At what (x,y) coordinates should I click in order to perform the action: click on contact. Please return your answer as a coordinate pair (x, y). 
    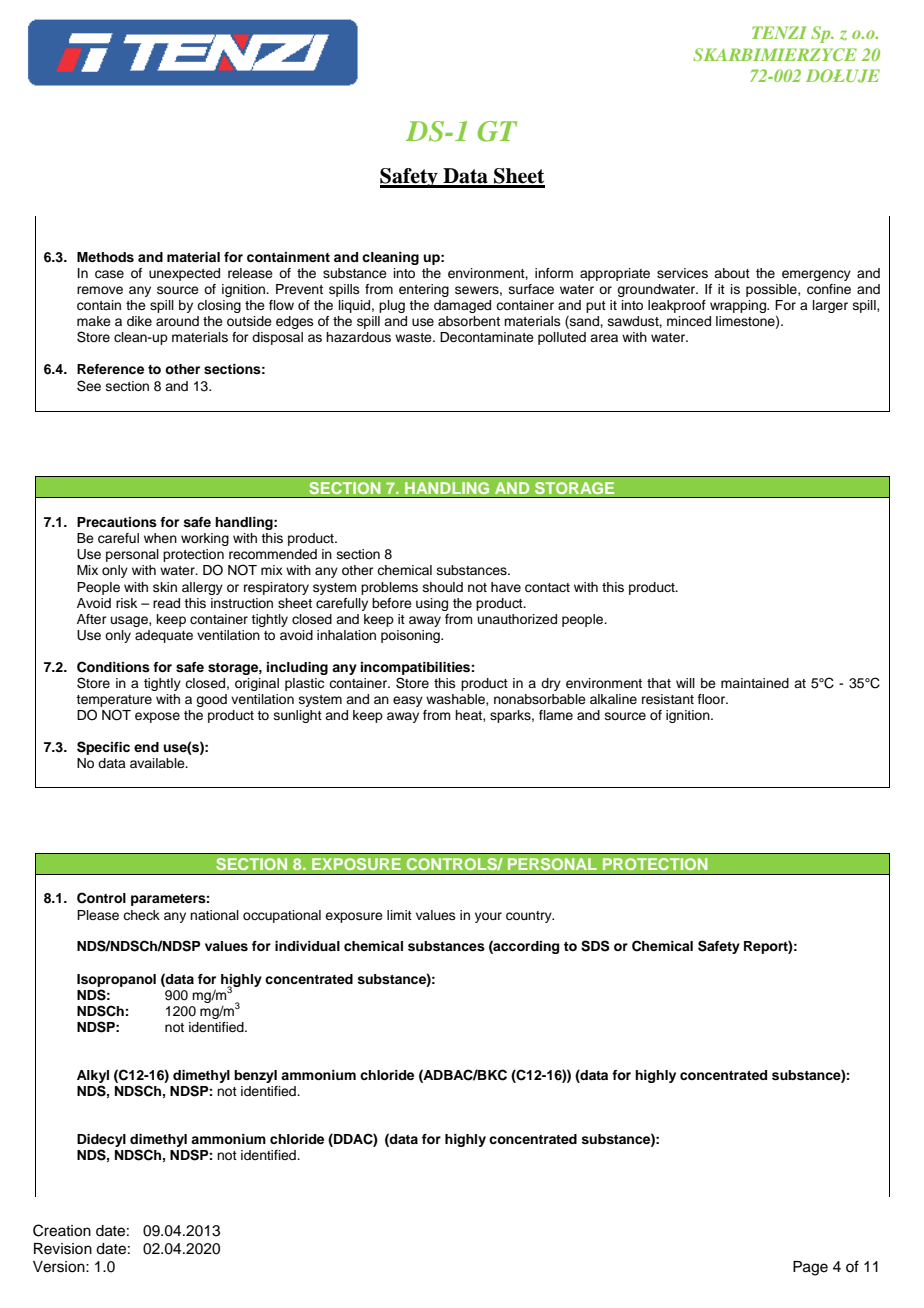
    Looking at the image, I should click on (547, 588).
